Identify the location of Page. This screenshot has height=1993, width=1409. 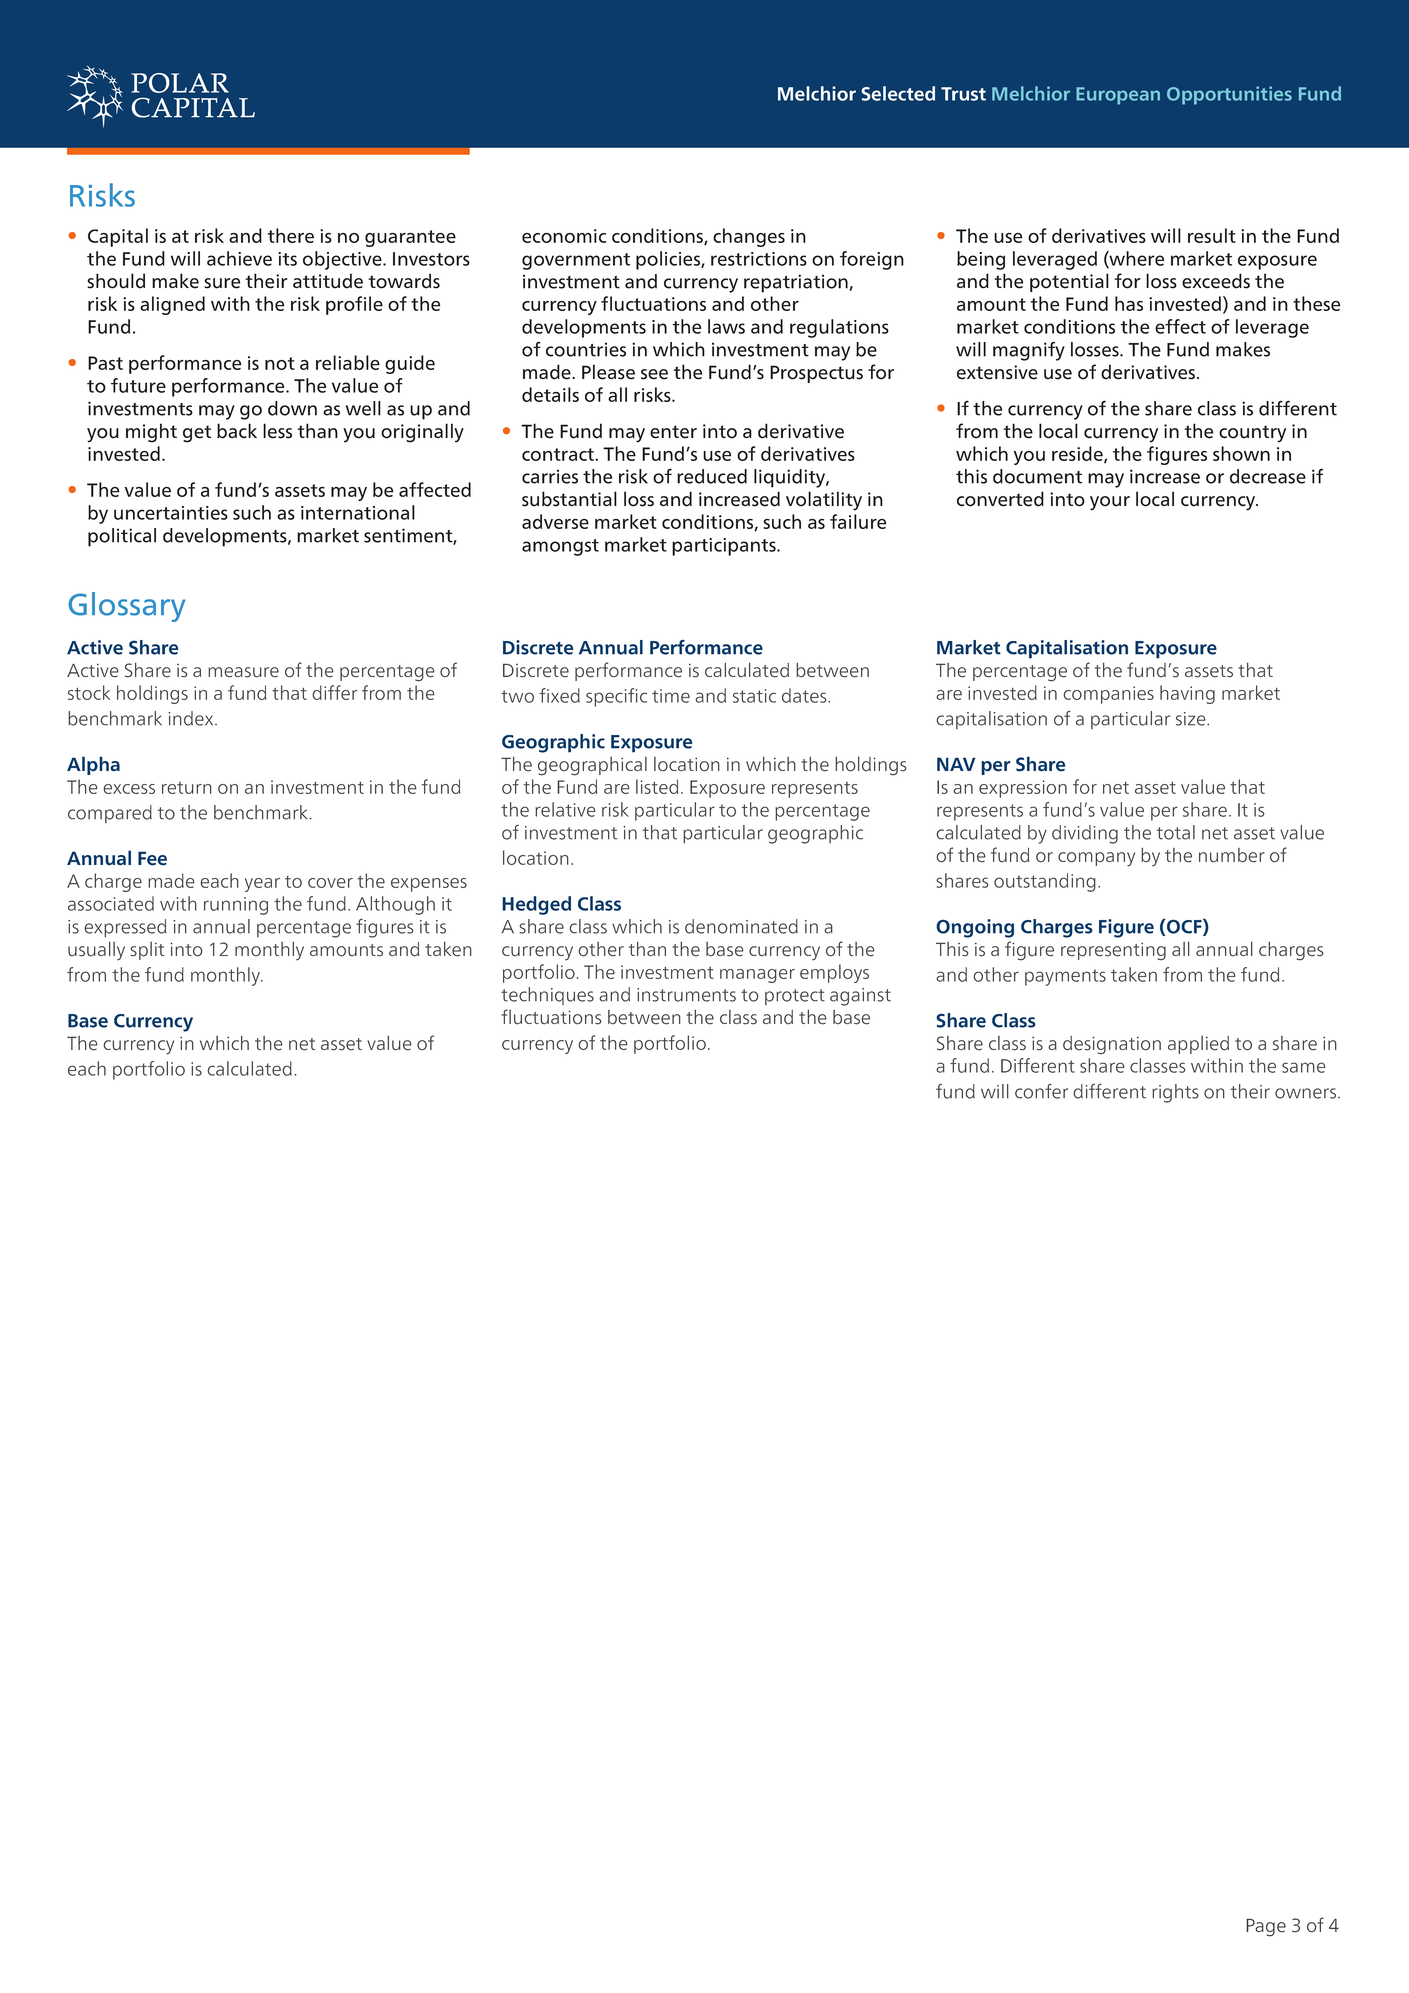
(1266, 1927).
